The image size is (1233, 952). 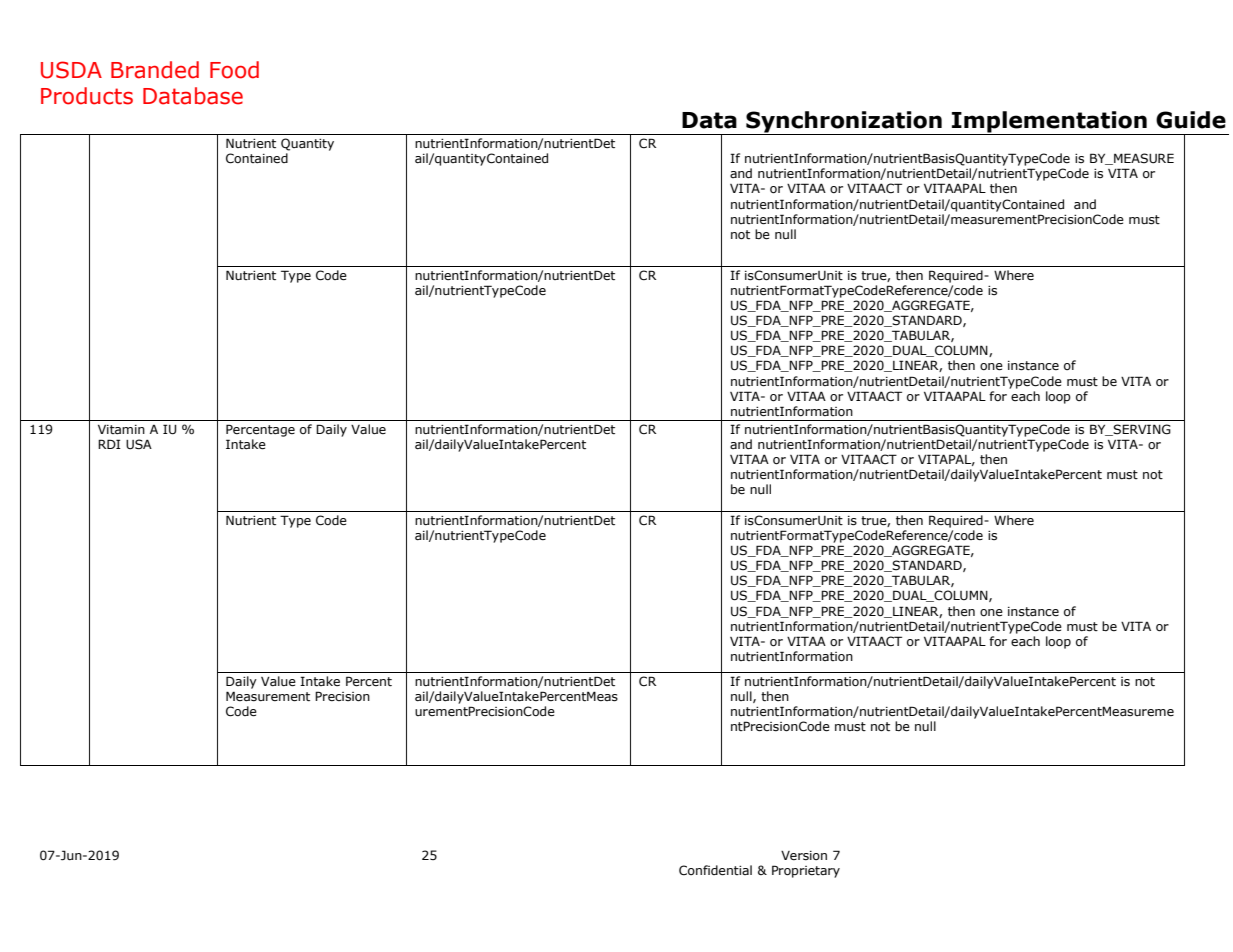 What do you see at coordinates (844, 123) in the screenshot?
I see `Synchronization` at bounding box center [844, 123].
